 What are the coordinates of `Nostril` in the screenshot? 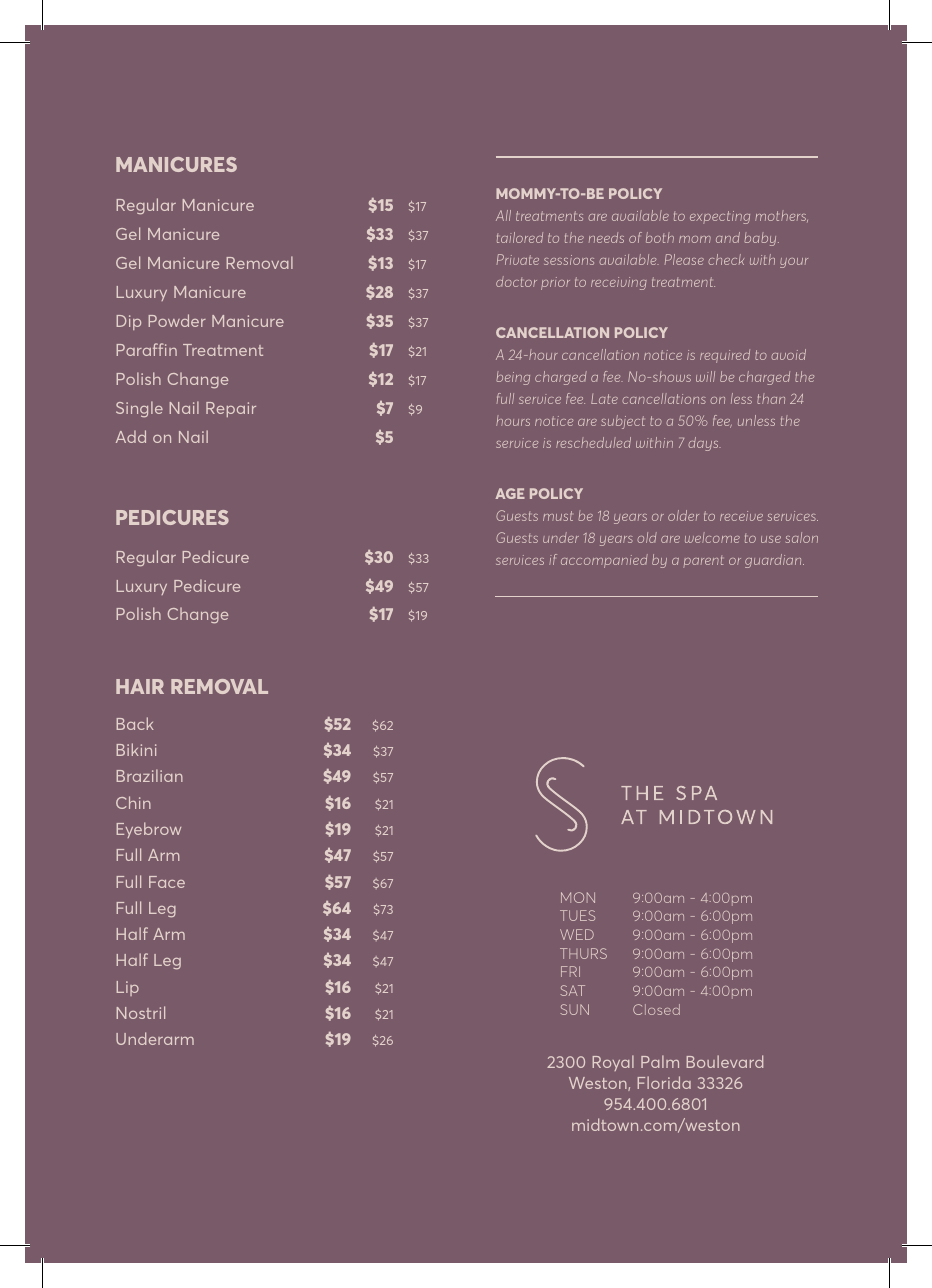 It's located at (141, 1012).
